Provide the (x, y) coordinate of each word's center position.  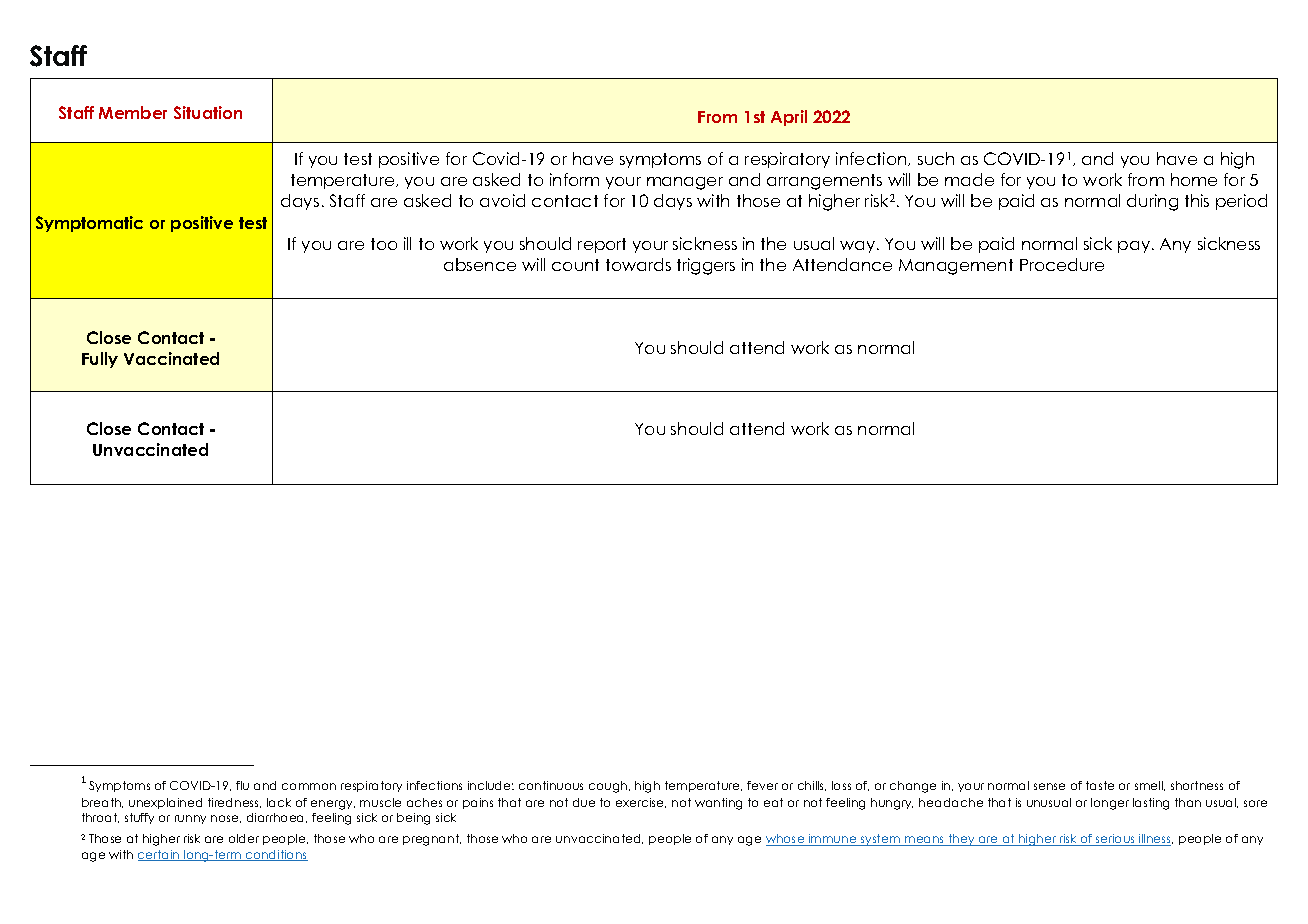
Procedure (1062, 264)
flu (242, 785)
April (789, 118)
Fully (100, 360)
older (244, 838)
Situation (208, 112)
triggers (706, 266)
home (1194, 179)
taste (1100, 785)
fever (762, 785)
